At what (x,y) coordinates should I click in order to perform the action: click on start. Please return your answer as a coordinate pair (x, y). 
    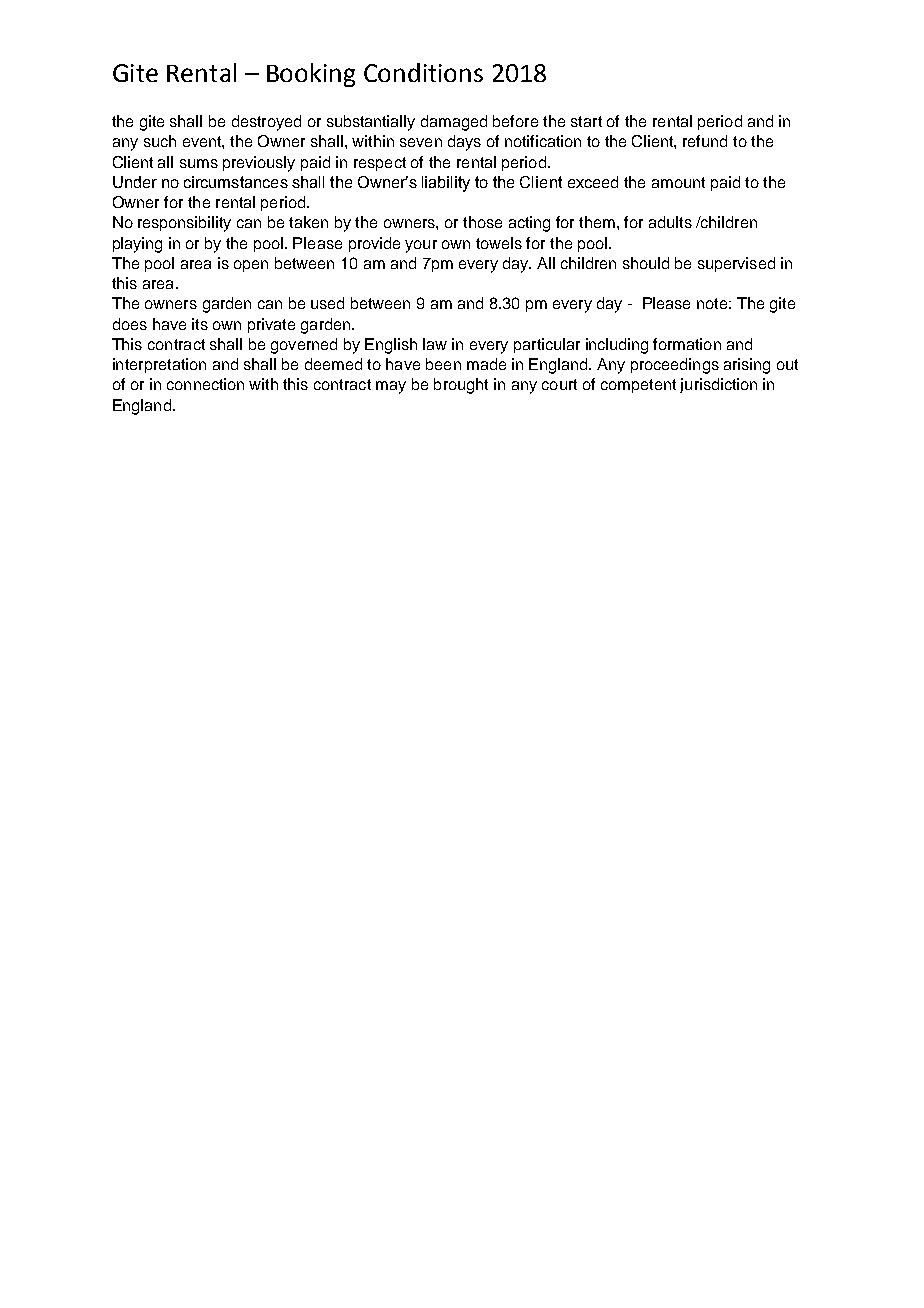
    Looking at the image, I should click on (586, 121).
